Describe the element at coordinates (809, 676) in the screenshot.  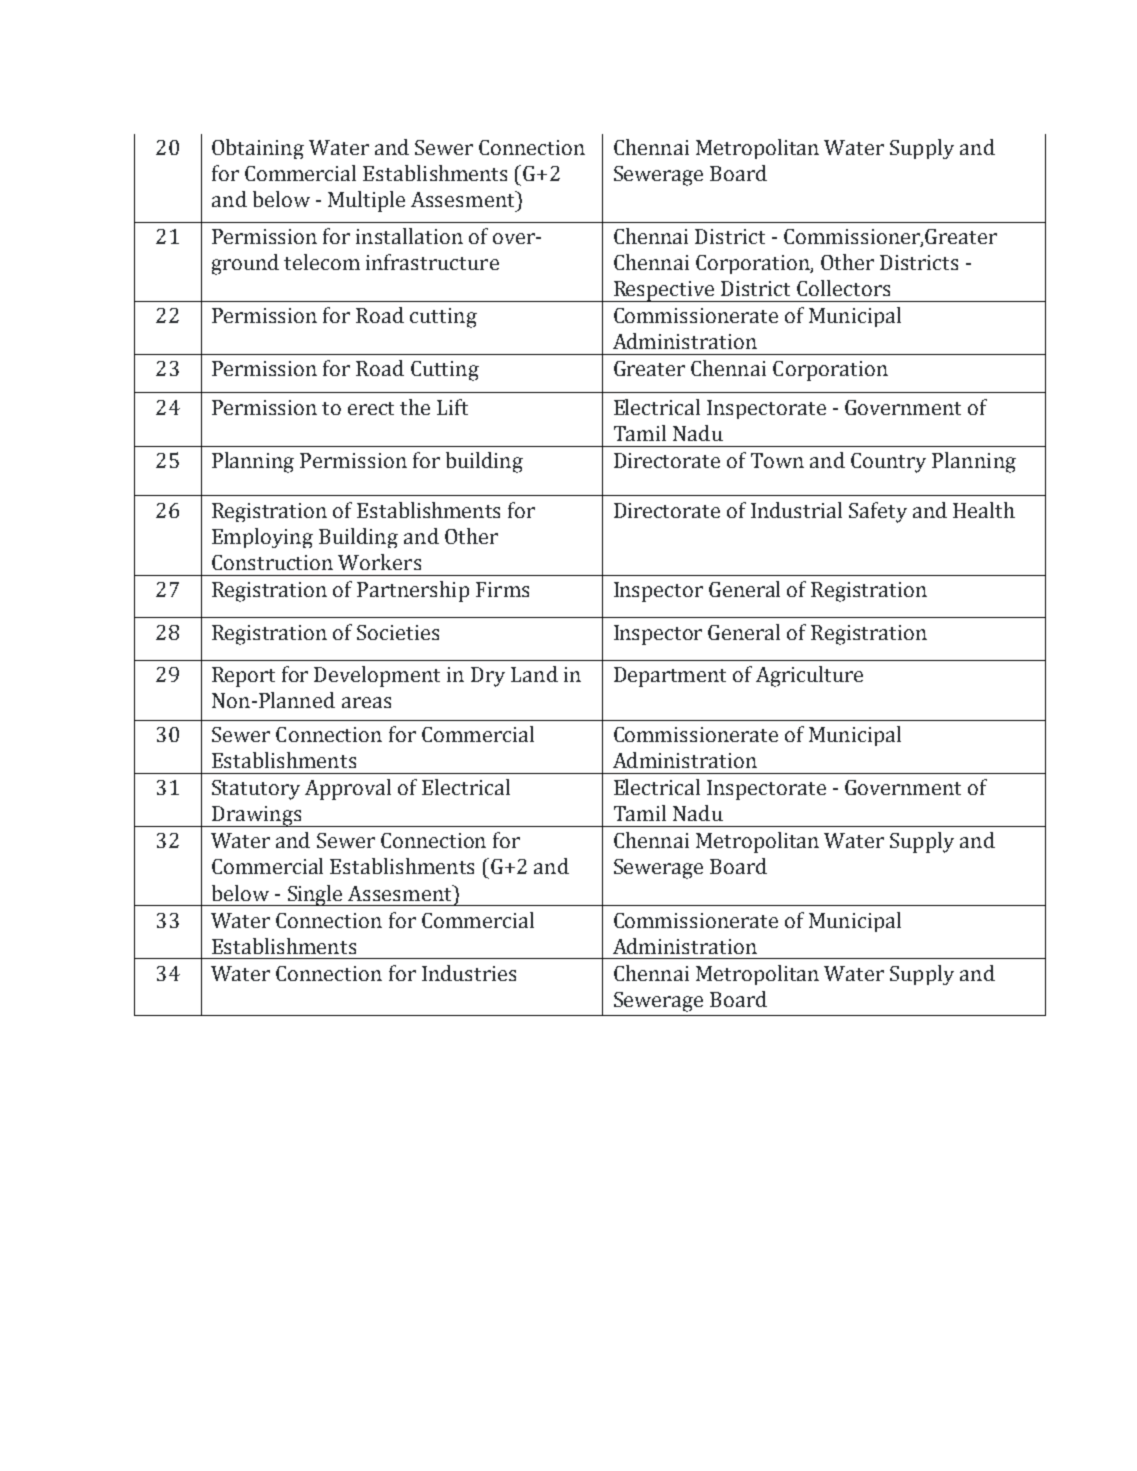
I see `Agriculture` at that location.
